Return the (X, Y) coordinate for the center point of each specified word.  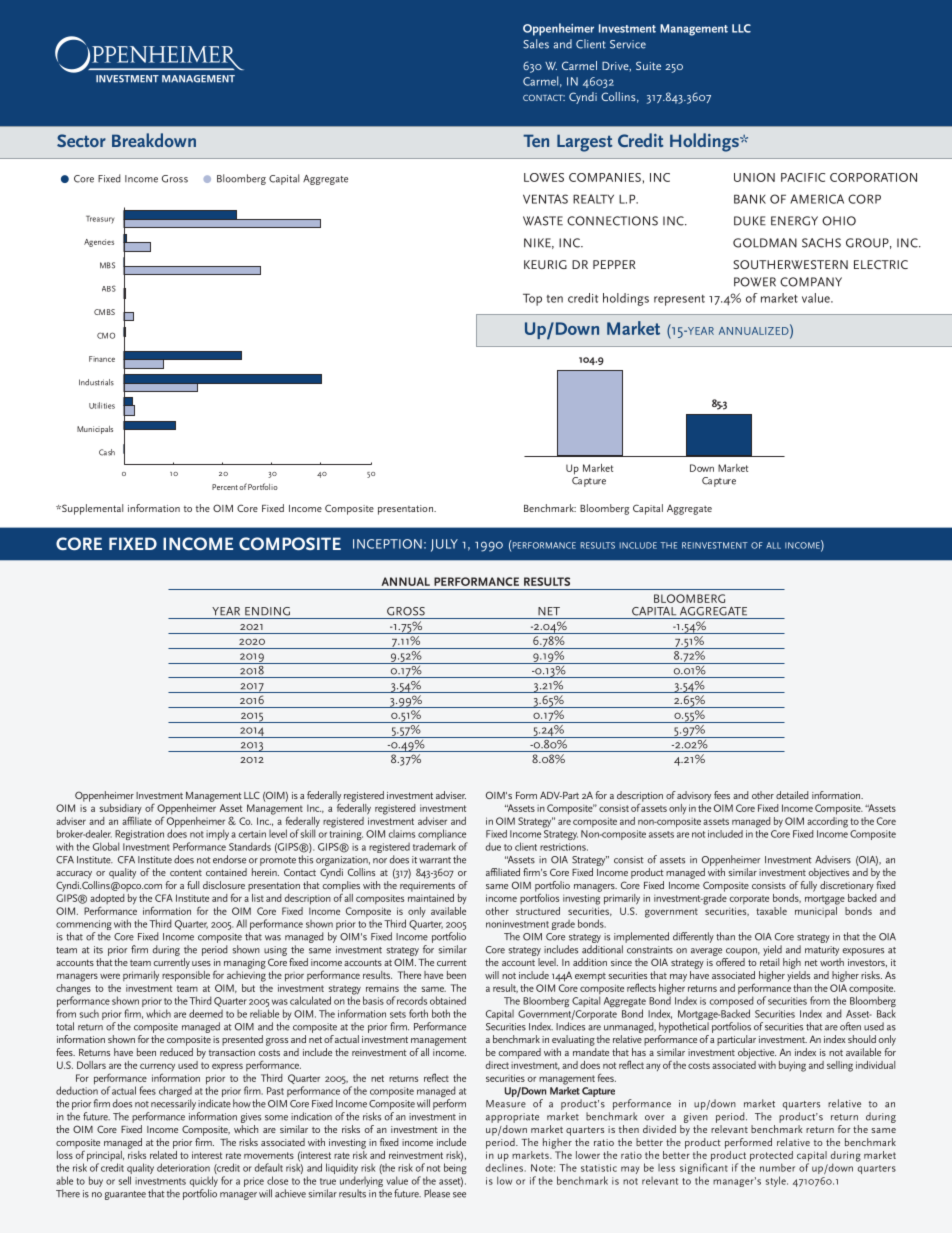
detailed (792, 795)
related (163, 1153)
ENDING (267, 611)
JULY (444, 545)
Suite (648, 65)
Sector (81, 140)
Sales (536, 44)
